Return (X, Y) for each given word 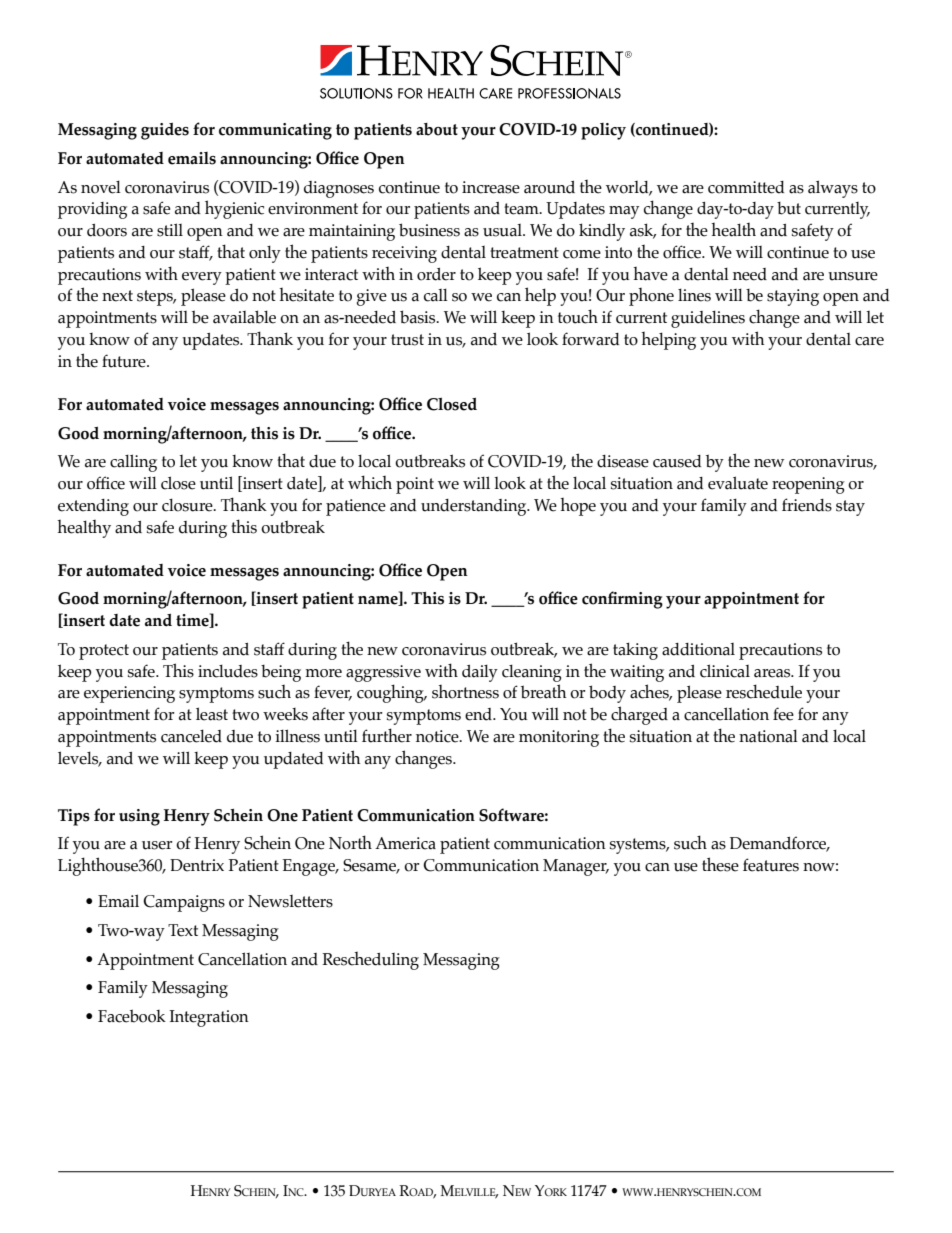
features (771, 865)
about (437, 129)
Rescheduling (370, 961)
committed (746, 187)
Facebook (132, 1016)
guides (165, 131)
